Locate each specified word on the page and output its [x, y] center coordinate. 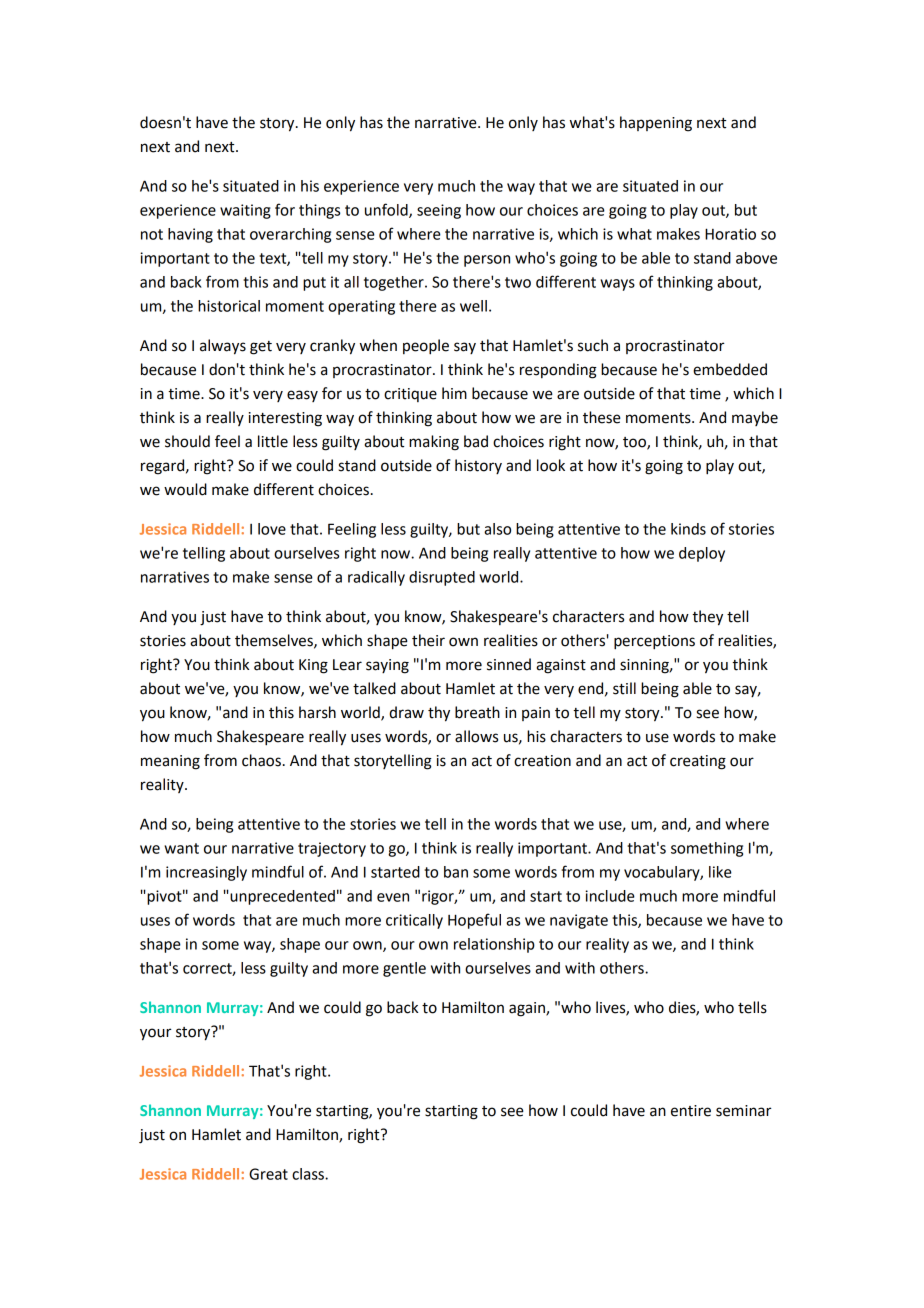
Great [268, 1174]
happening [656, 124]
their [428, 640]
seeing [439, 211]
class [309, 1174]
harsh [317, 712]
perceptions [654, 642]
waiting [245, 211]
